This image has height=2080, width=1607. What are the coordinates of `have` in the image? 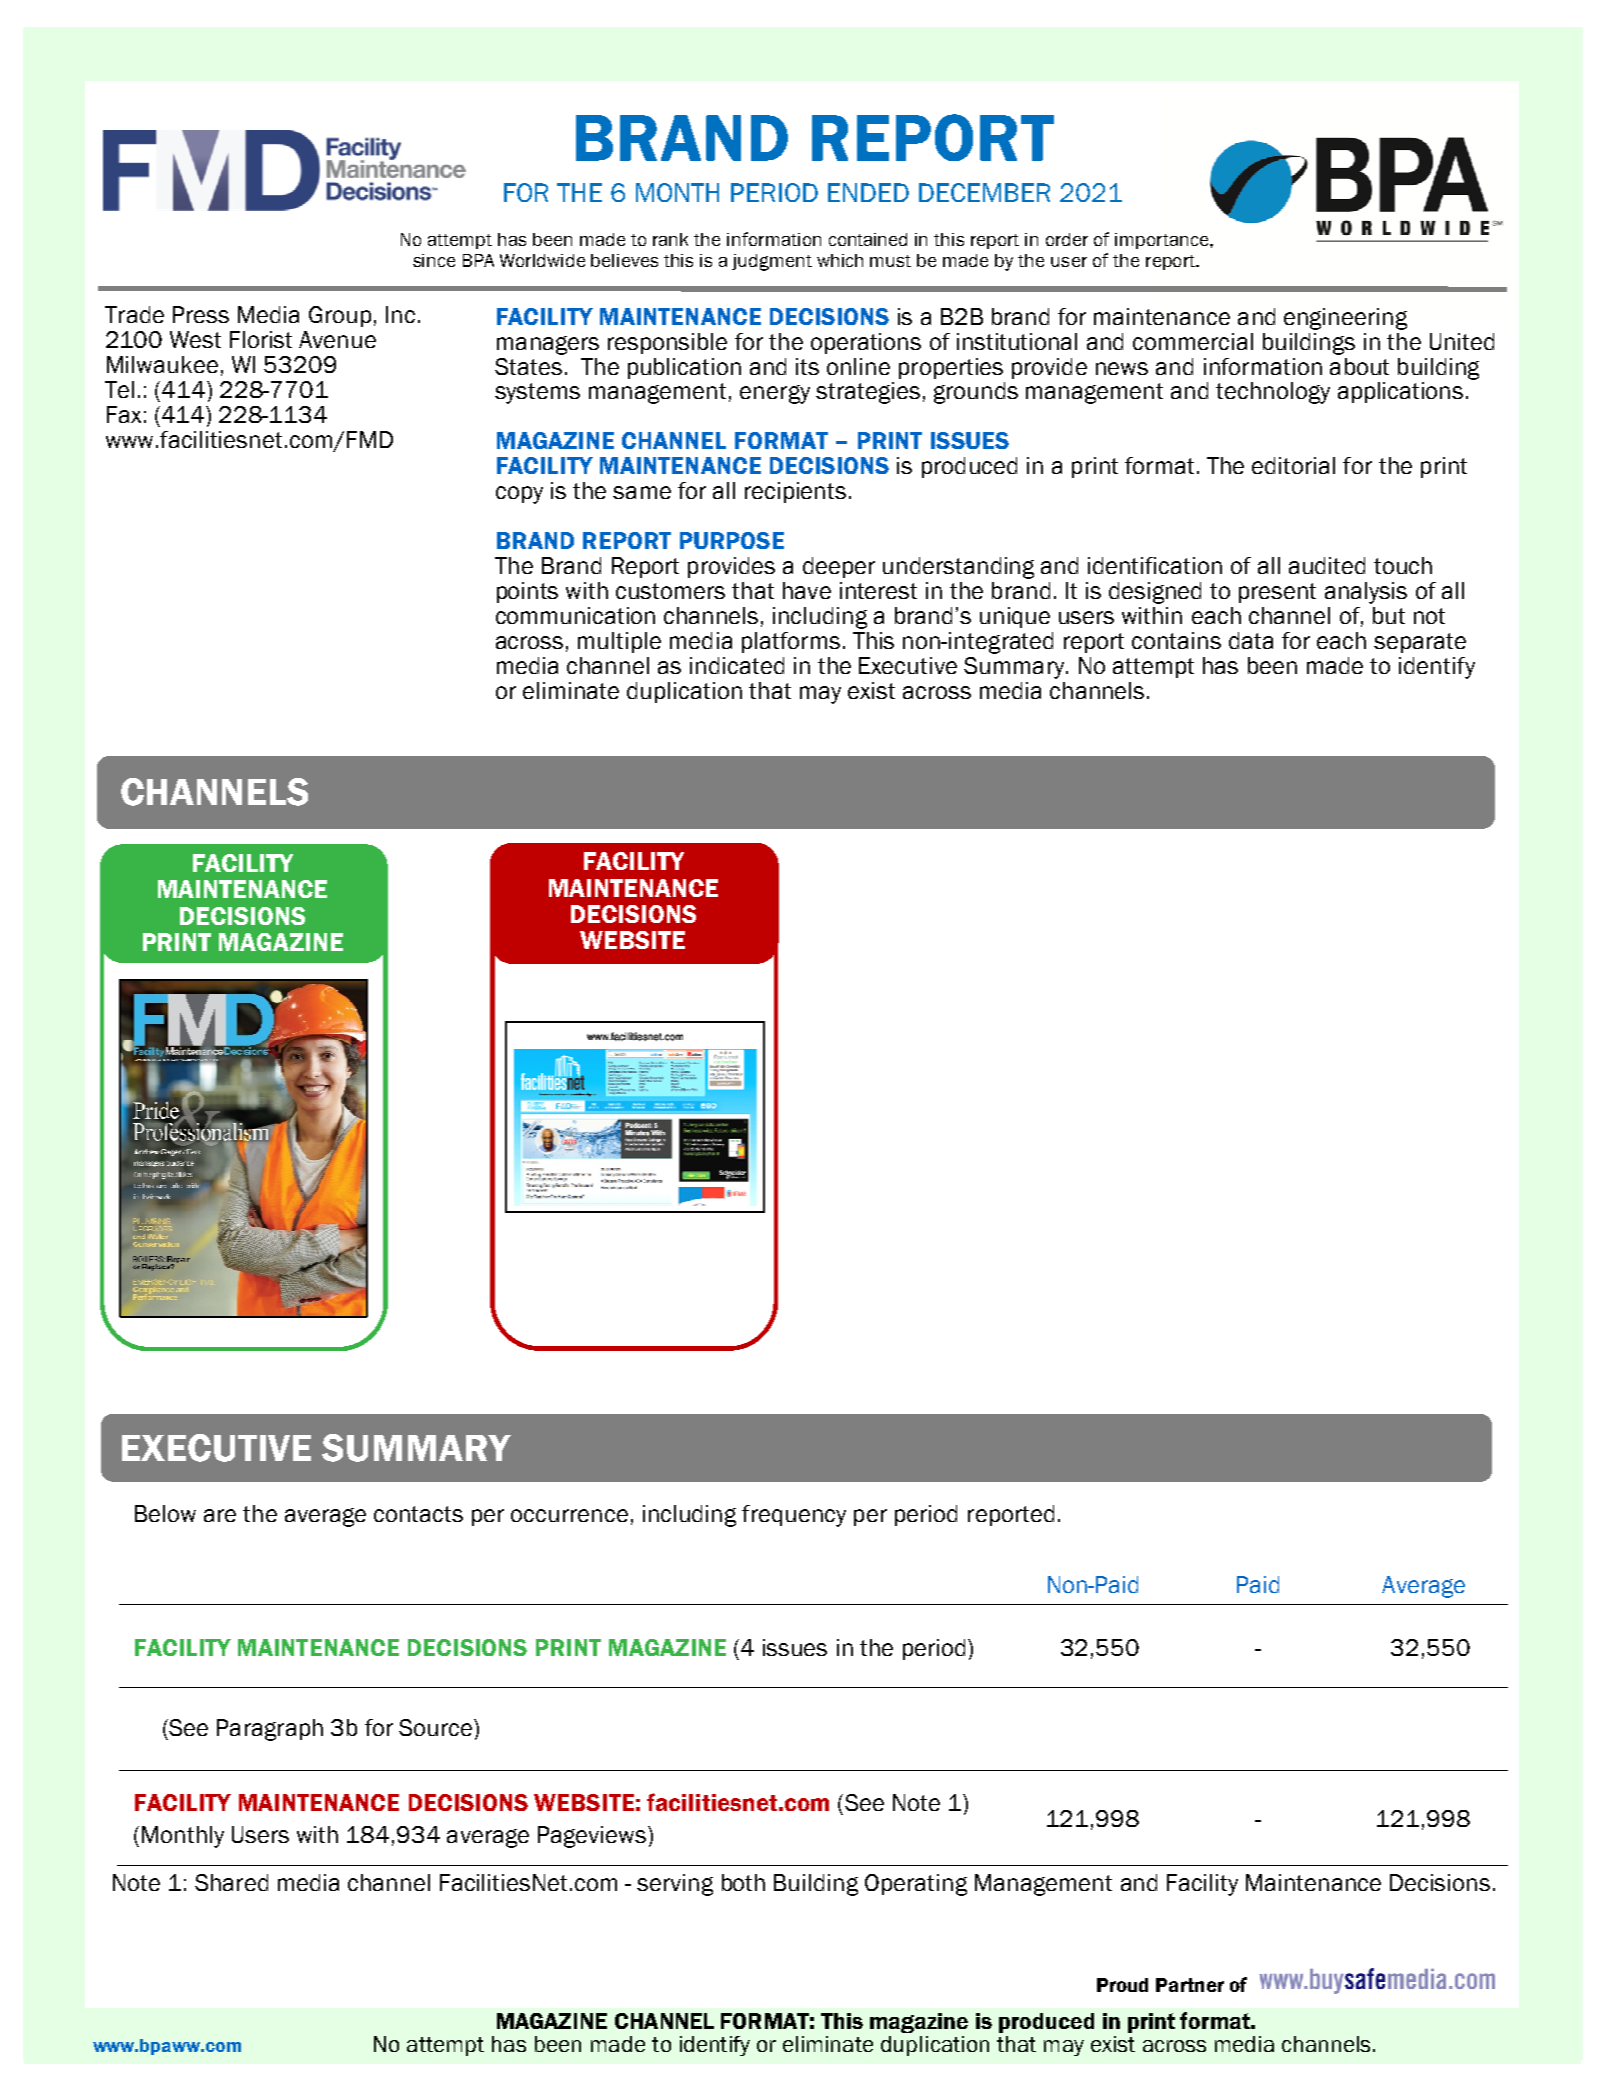 It's located at (807, 590).
